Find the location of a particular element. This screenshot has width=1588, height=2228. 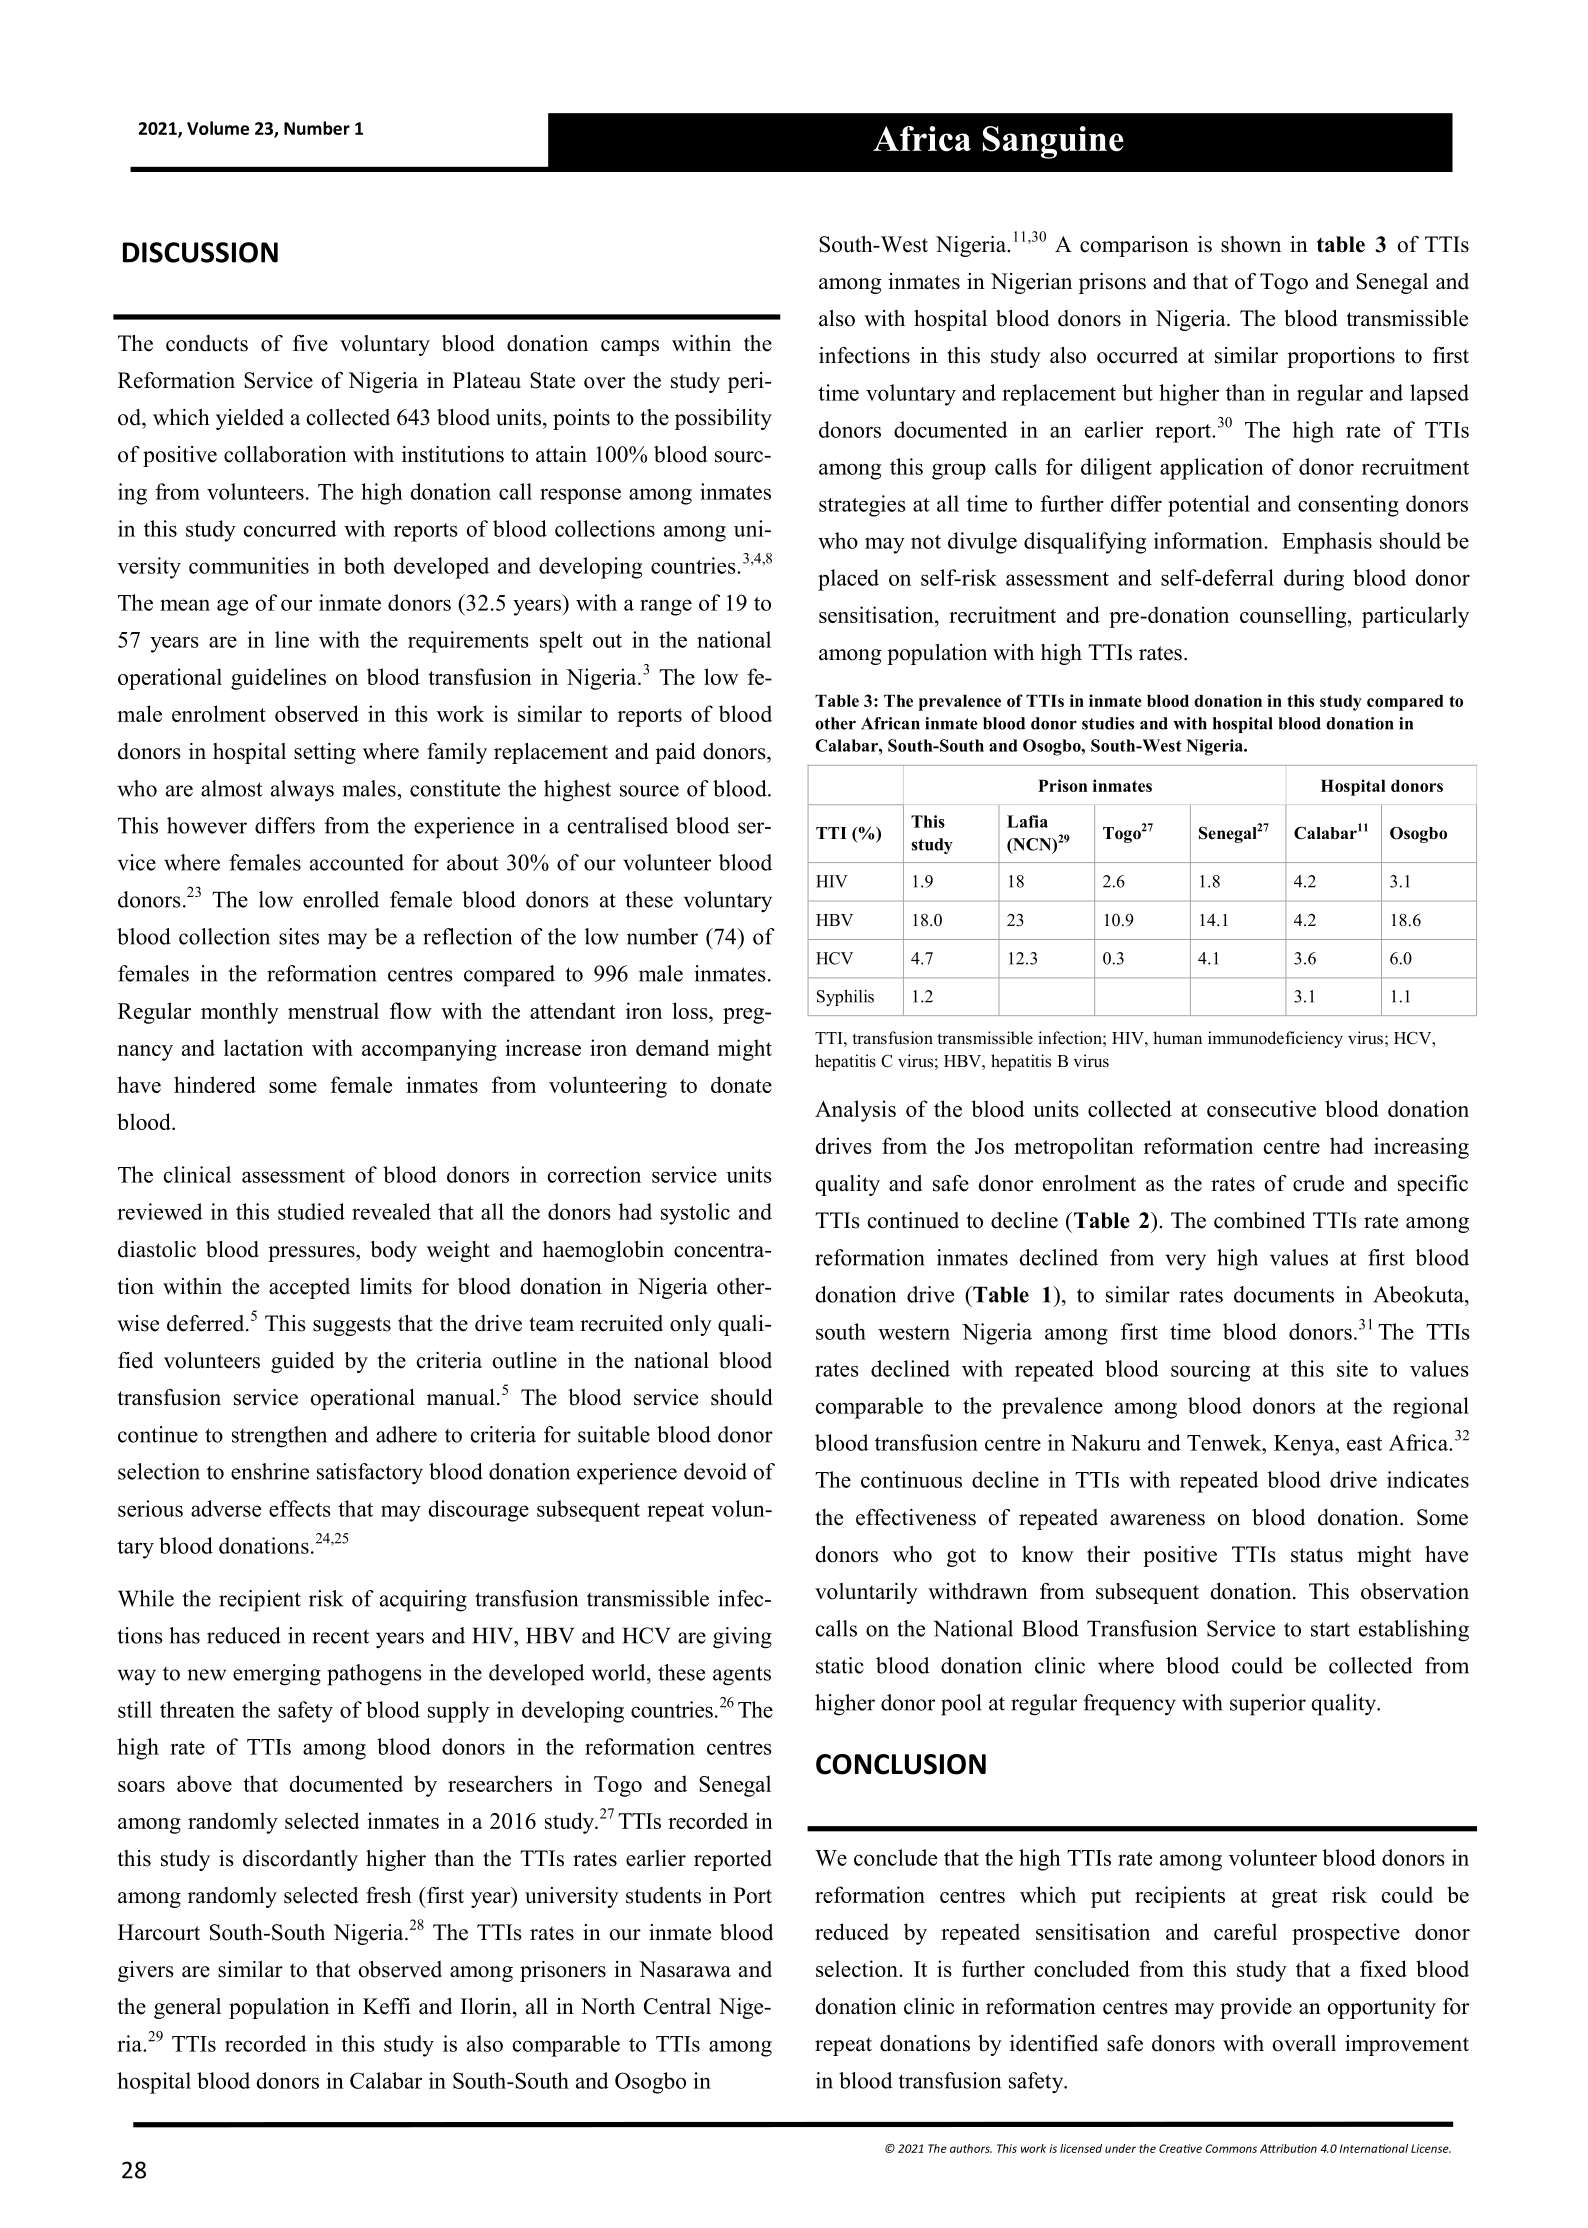

Volume is located at coordinates (218, 128).
